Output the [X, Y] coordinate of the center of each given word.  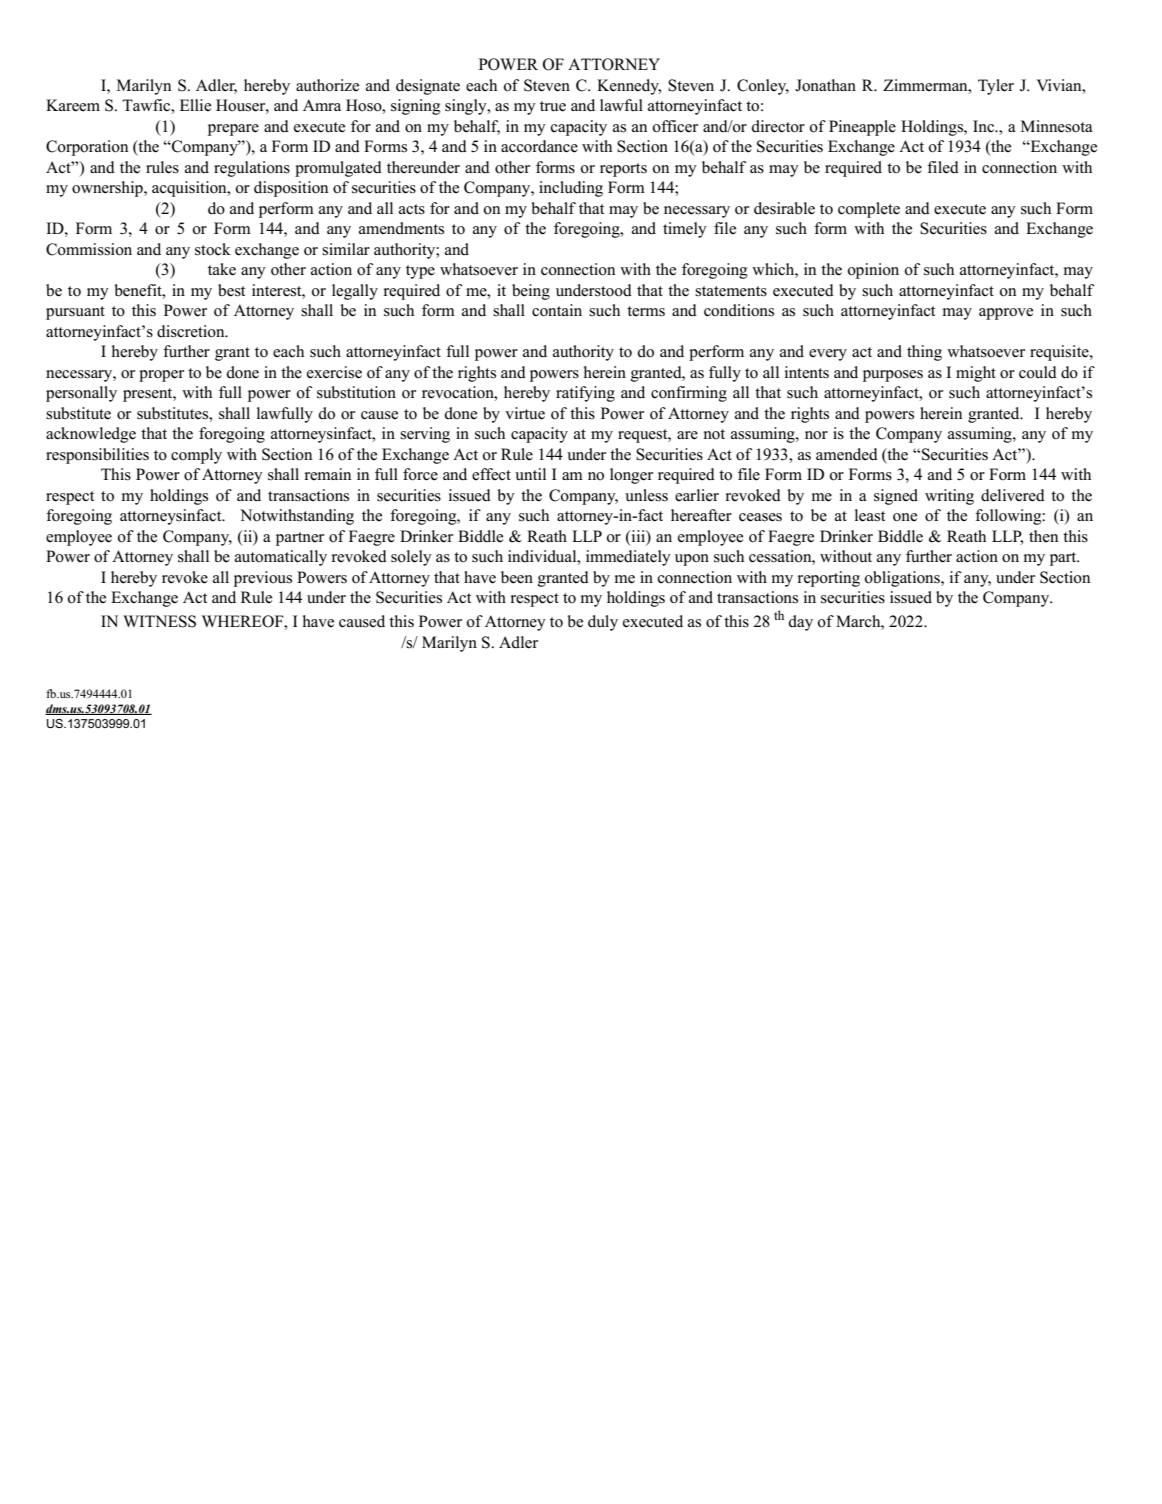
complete [869, 210]
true [553, 106]
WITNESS [159, 621]
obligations [903, 579]
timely [685, 230]
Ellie [195, 105]
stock [213, 249]
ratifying [585, 394]
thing [924, 353]
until [530, 474]
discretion [192, 331]
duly [603, 623]
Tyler [996, 87]
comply [196, 456]
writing [949, 497]
